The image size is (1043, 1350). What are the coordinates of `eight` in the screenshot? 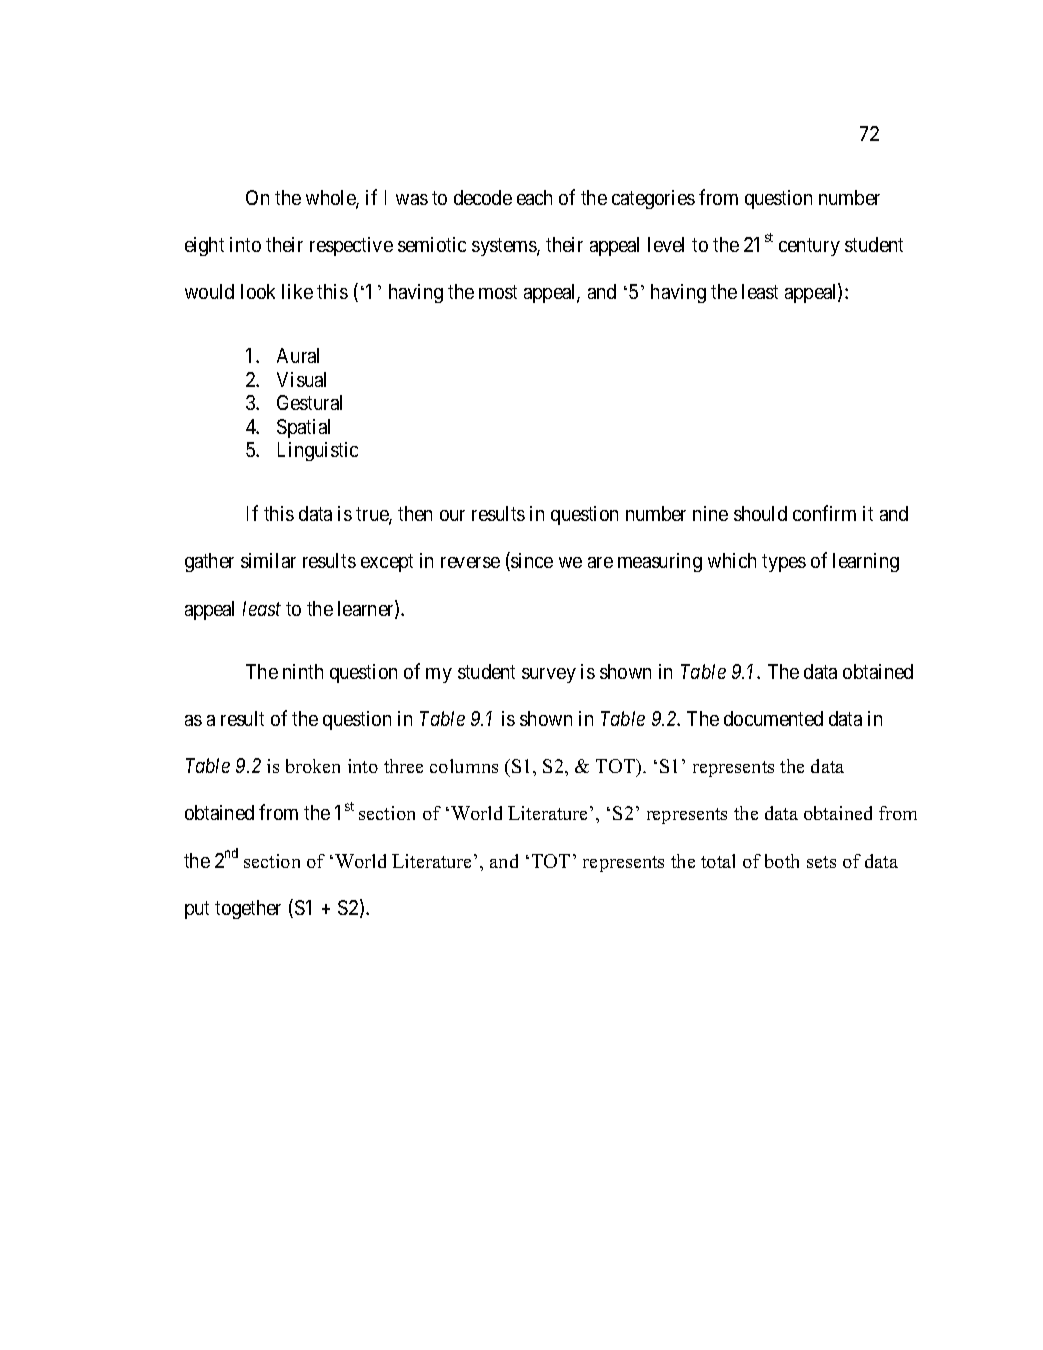 It's located at (204, 246).
